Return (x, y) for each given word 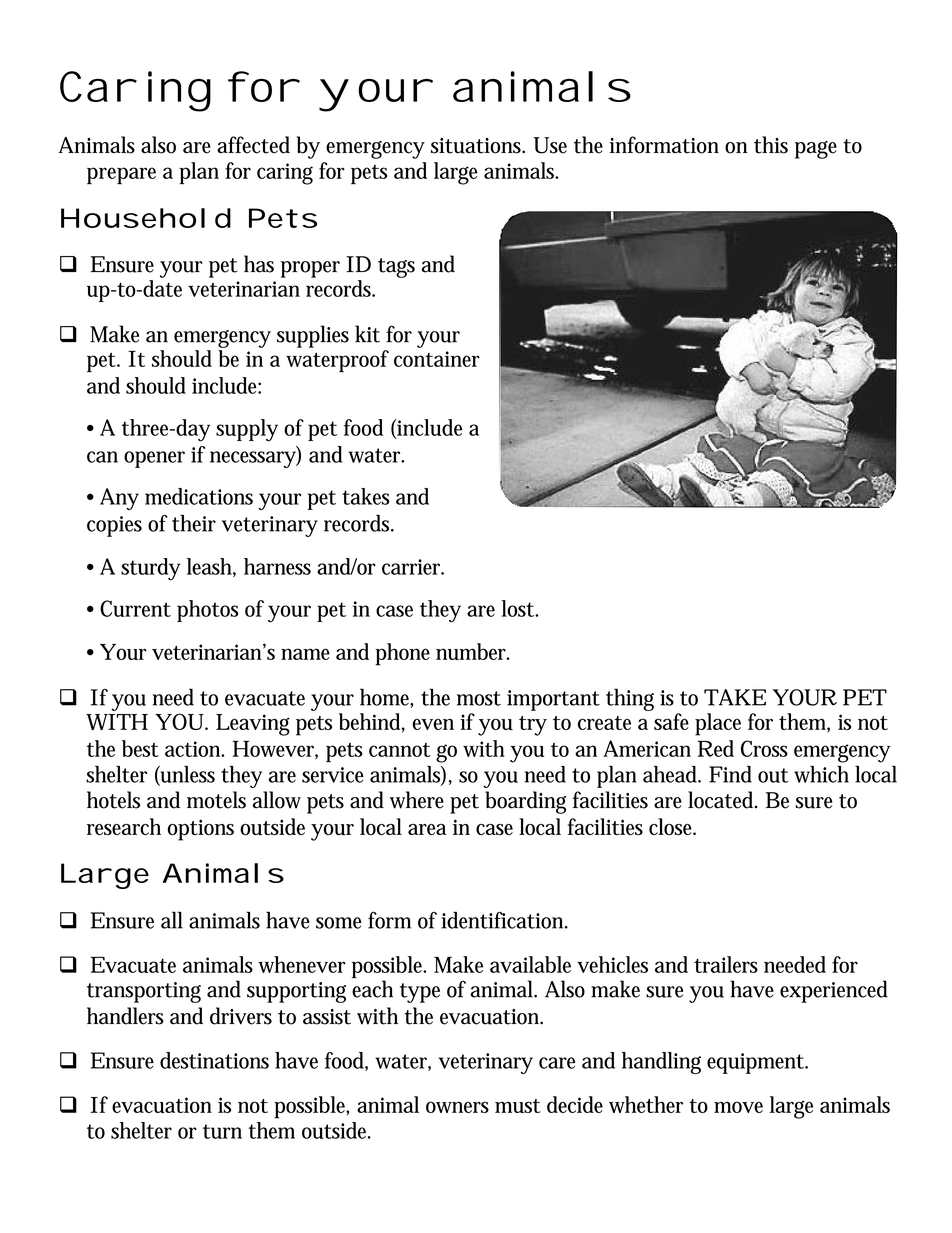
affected (253, 145)
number (472, 651)
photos (208, 611)
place (718, 724)
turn (222, 1131)
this (771, 145)
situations (477, 146)
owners (457, 1107)
